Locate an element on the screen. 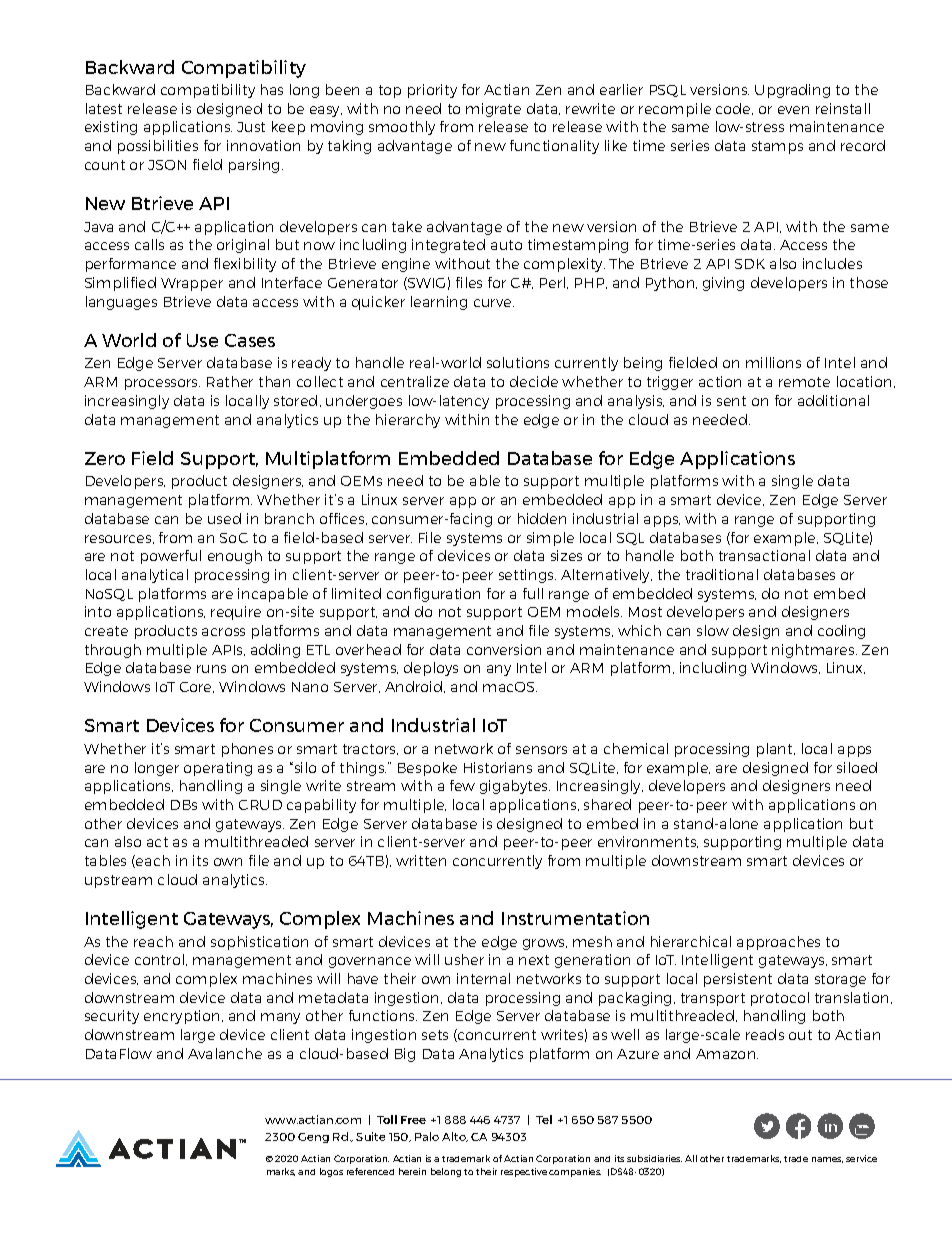 Image resolution: width=952 pixels, height=1233 pixels. migrate is located at coordinates (493, 110).
